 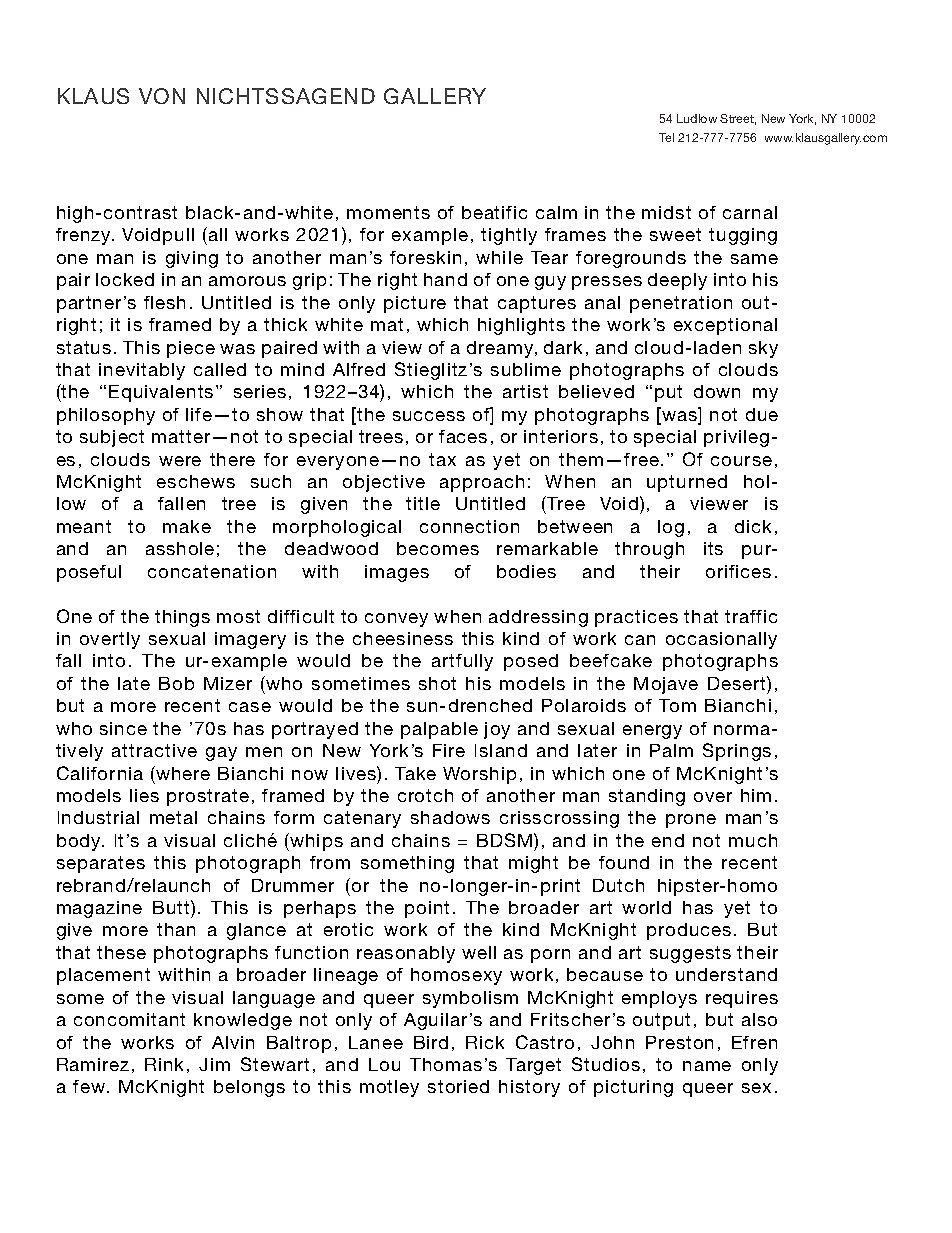 What do you see at coordinates (397, 573) in the screenshot?
I see `images` at bounding box center [397, 573].
